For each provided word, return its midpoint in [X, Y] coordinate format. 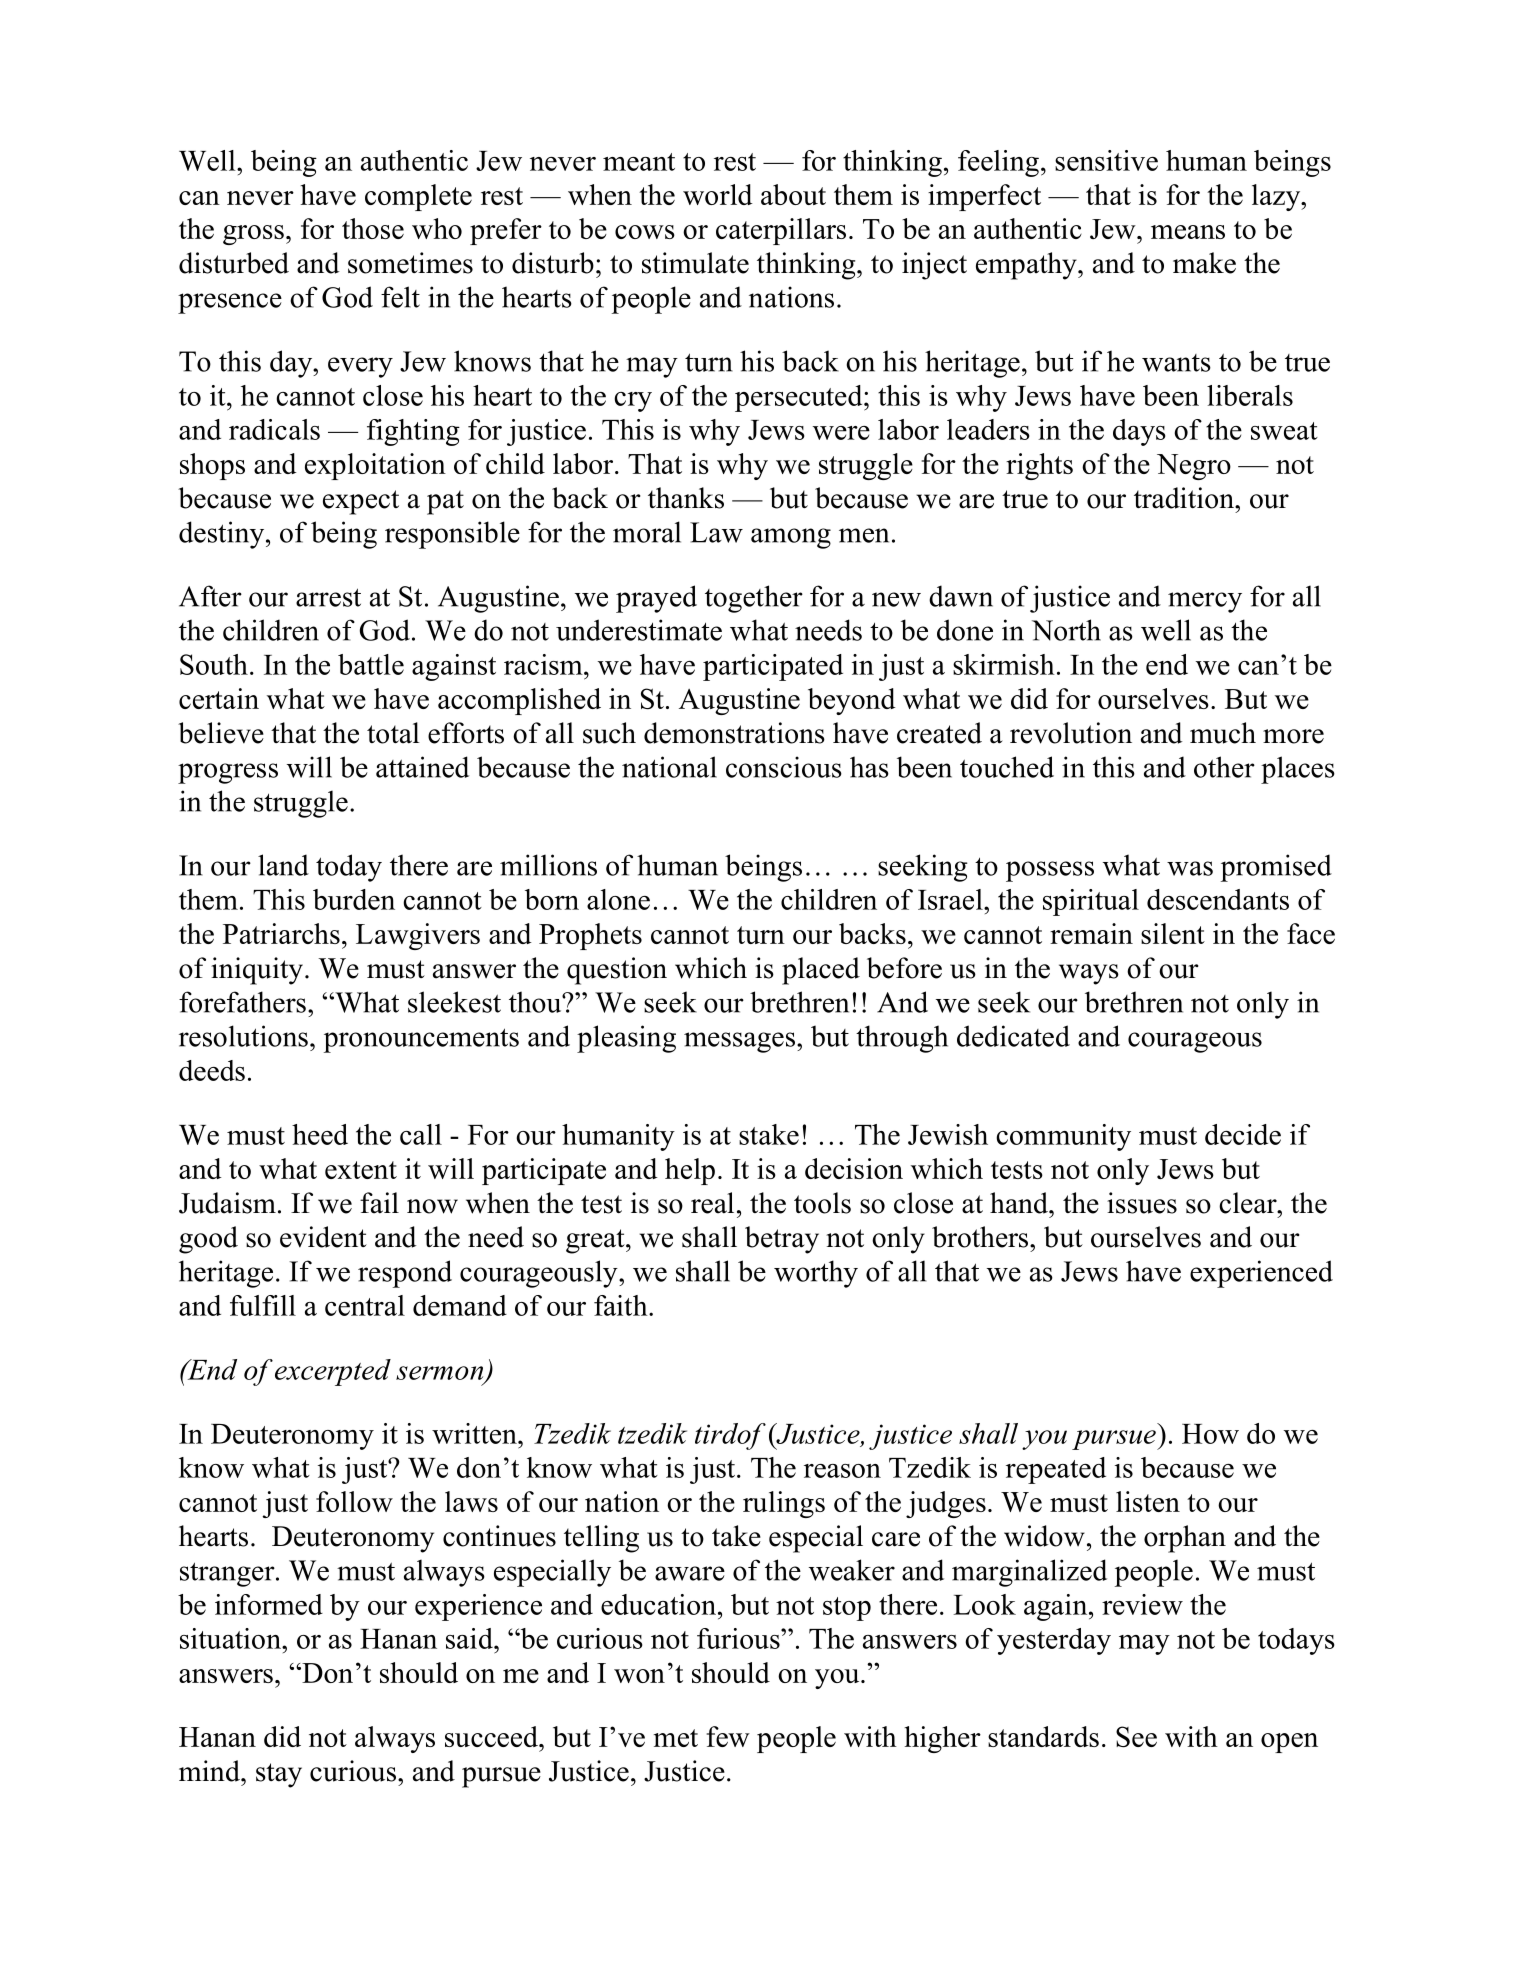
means [1188, 232]
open [1289, 1743]
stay [279, 1775]
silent [1173, 933]
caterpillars [781, 231]
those [373, 228]
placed [821, 971]
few [728, 1736]
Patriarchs [281, 933]
